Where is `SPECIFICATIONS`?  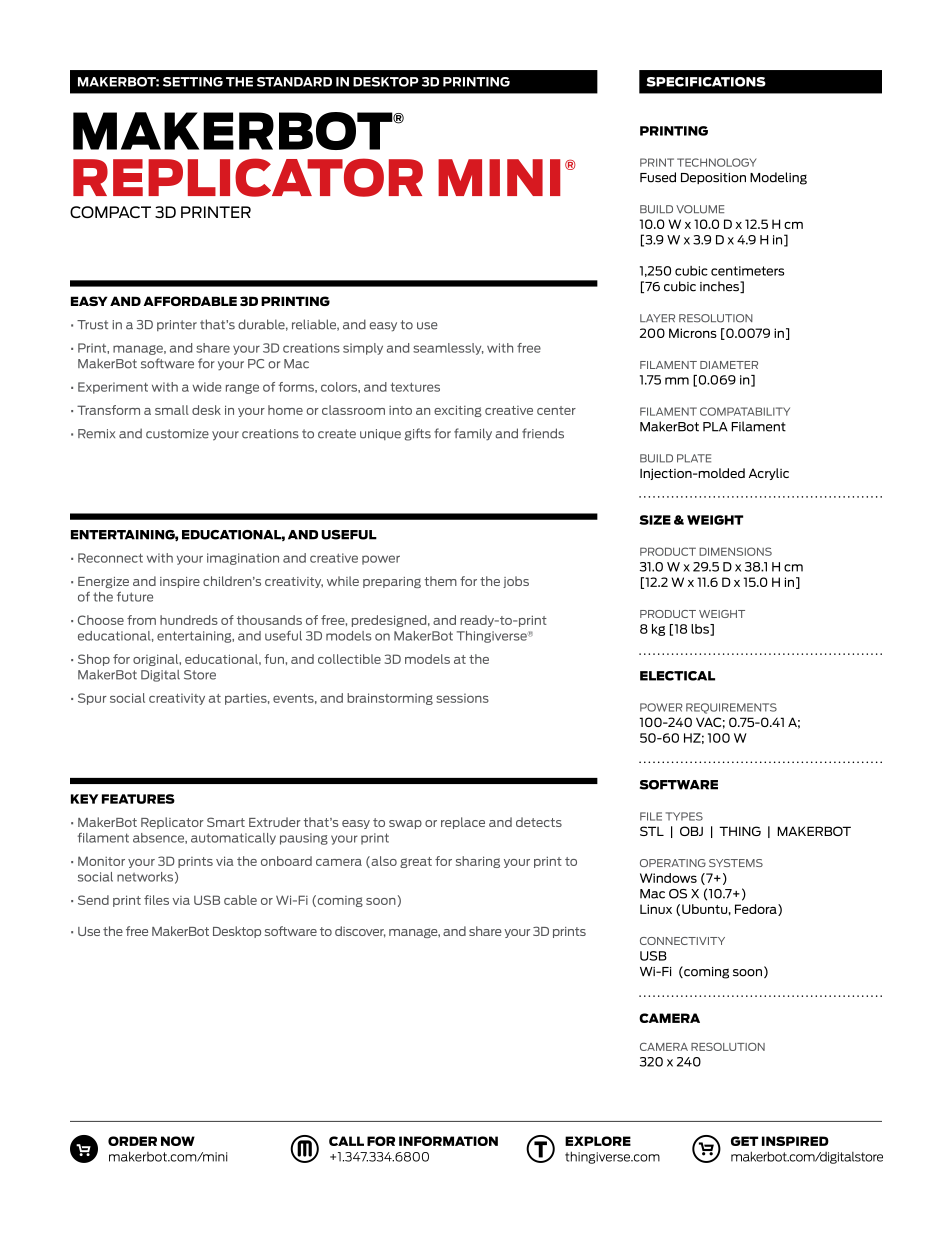
SPECIFICATIONS is located at coordinates (706, 82).
